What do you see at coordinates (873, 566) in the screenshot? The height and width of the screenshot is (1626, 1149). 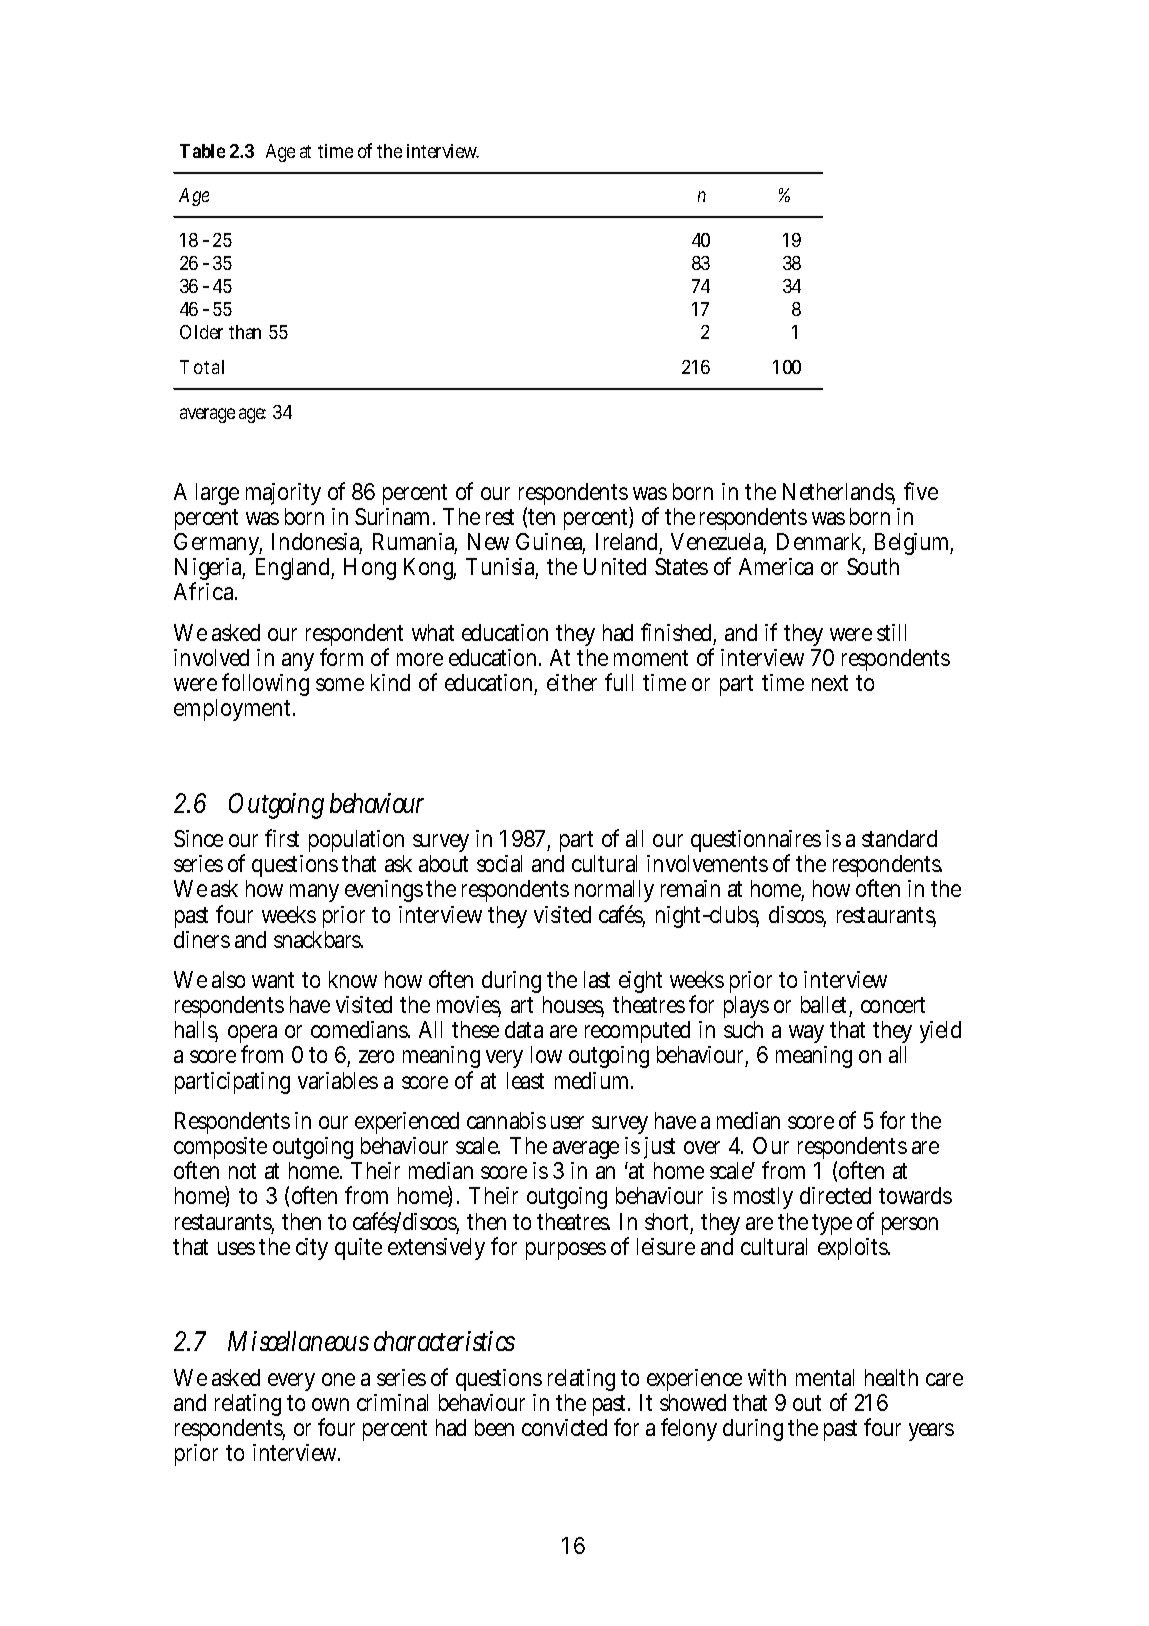 I see `South` at bounding box center [873, 566].
